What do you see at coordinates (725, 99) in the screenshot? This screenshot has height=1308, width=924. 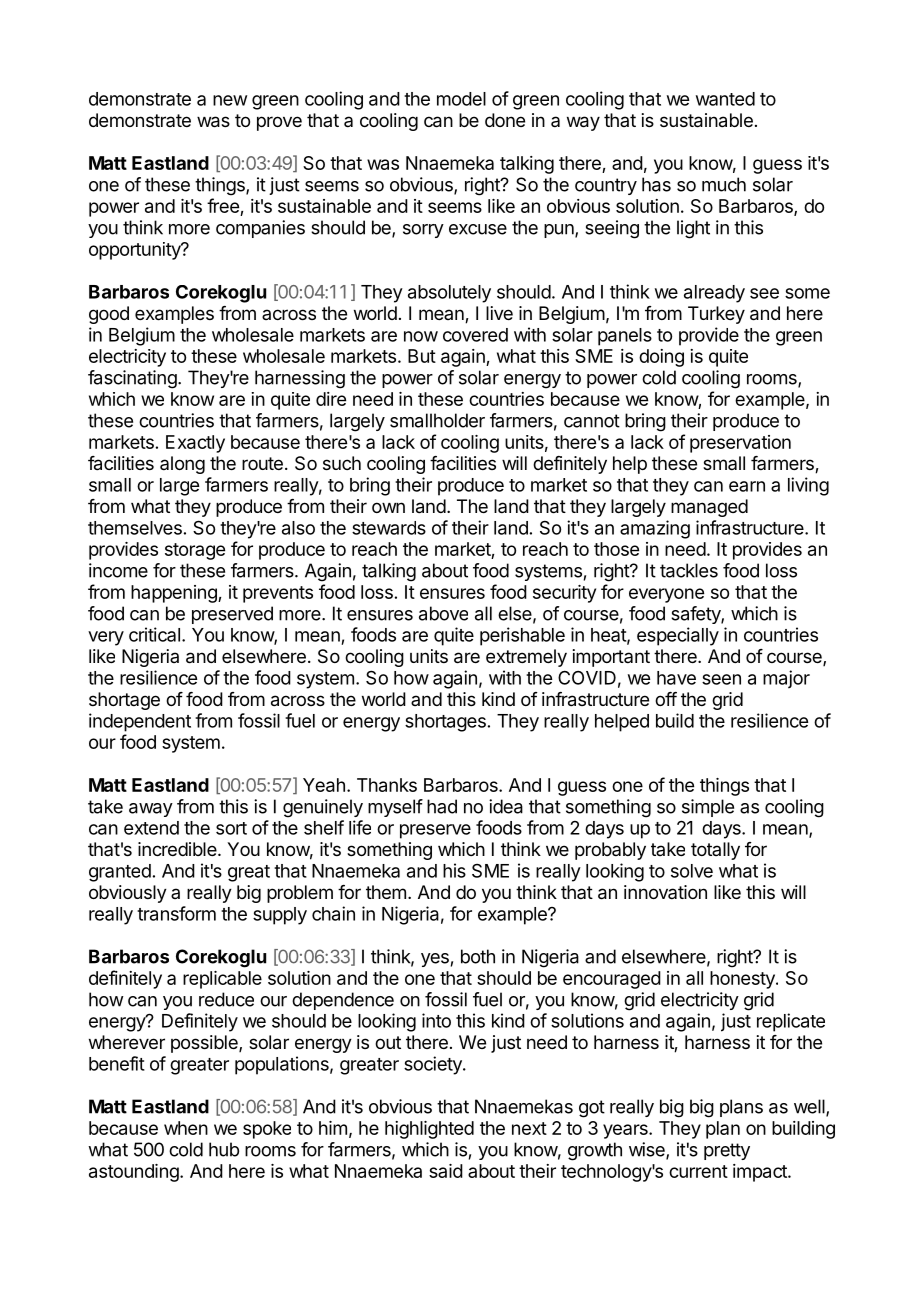 I see `wanted` at bounding box center [725, 99].
